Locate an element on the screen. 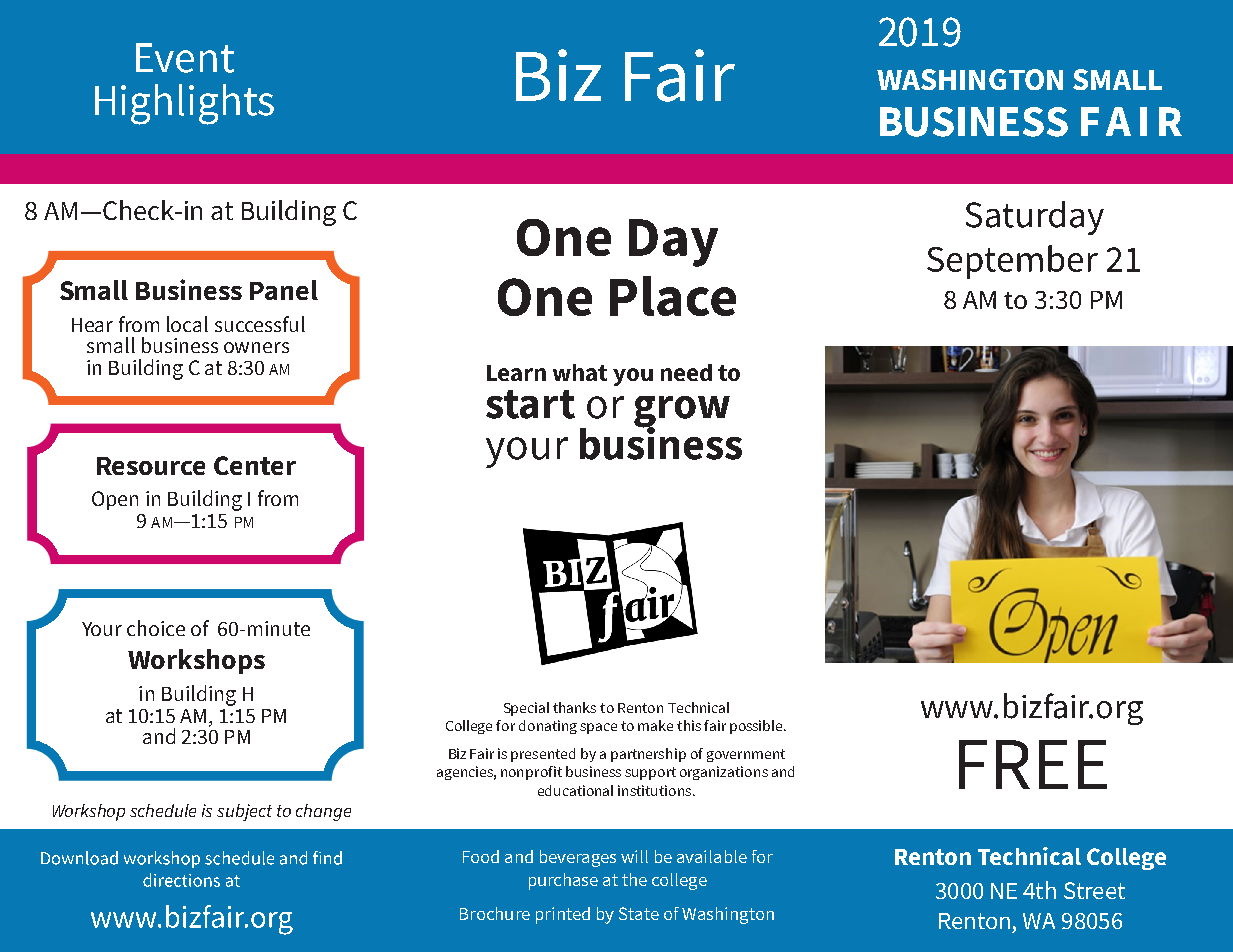 Image resolution: width=1233 pixels, height=952 pixels. Highlights is located at coordinates (184, 104).
